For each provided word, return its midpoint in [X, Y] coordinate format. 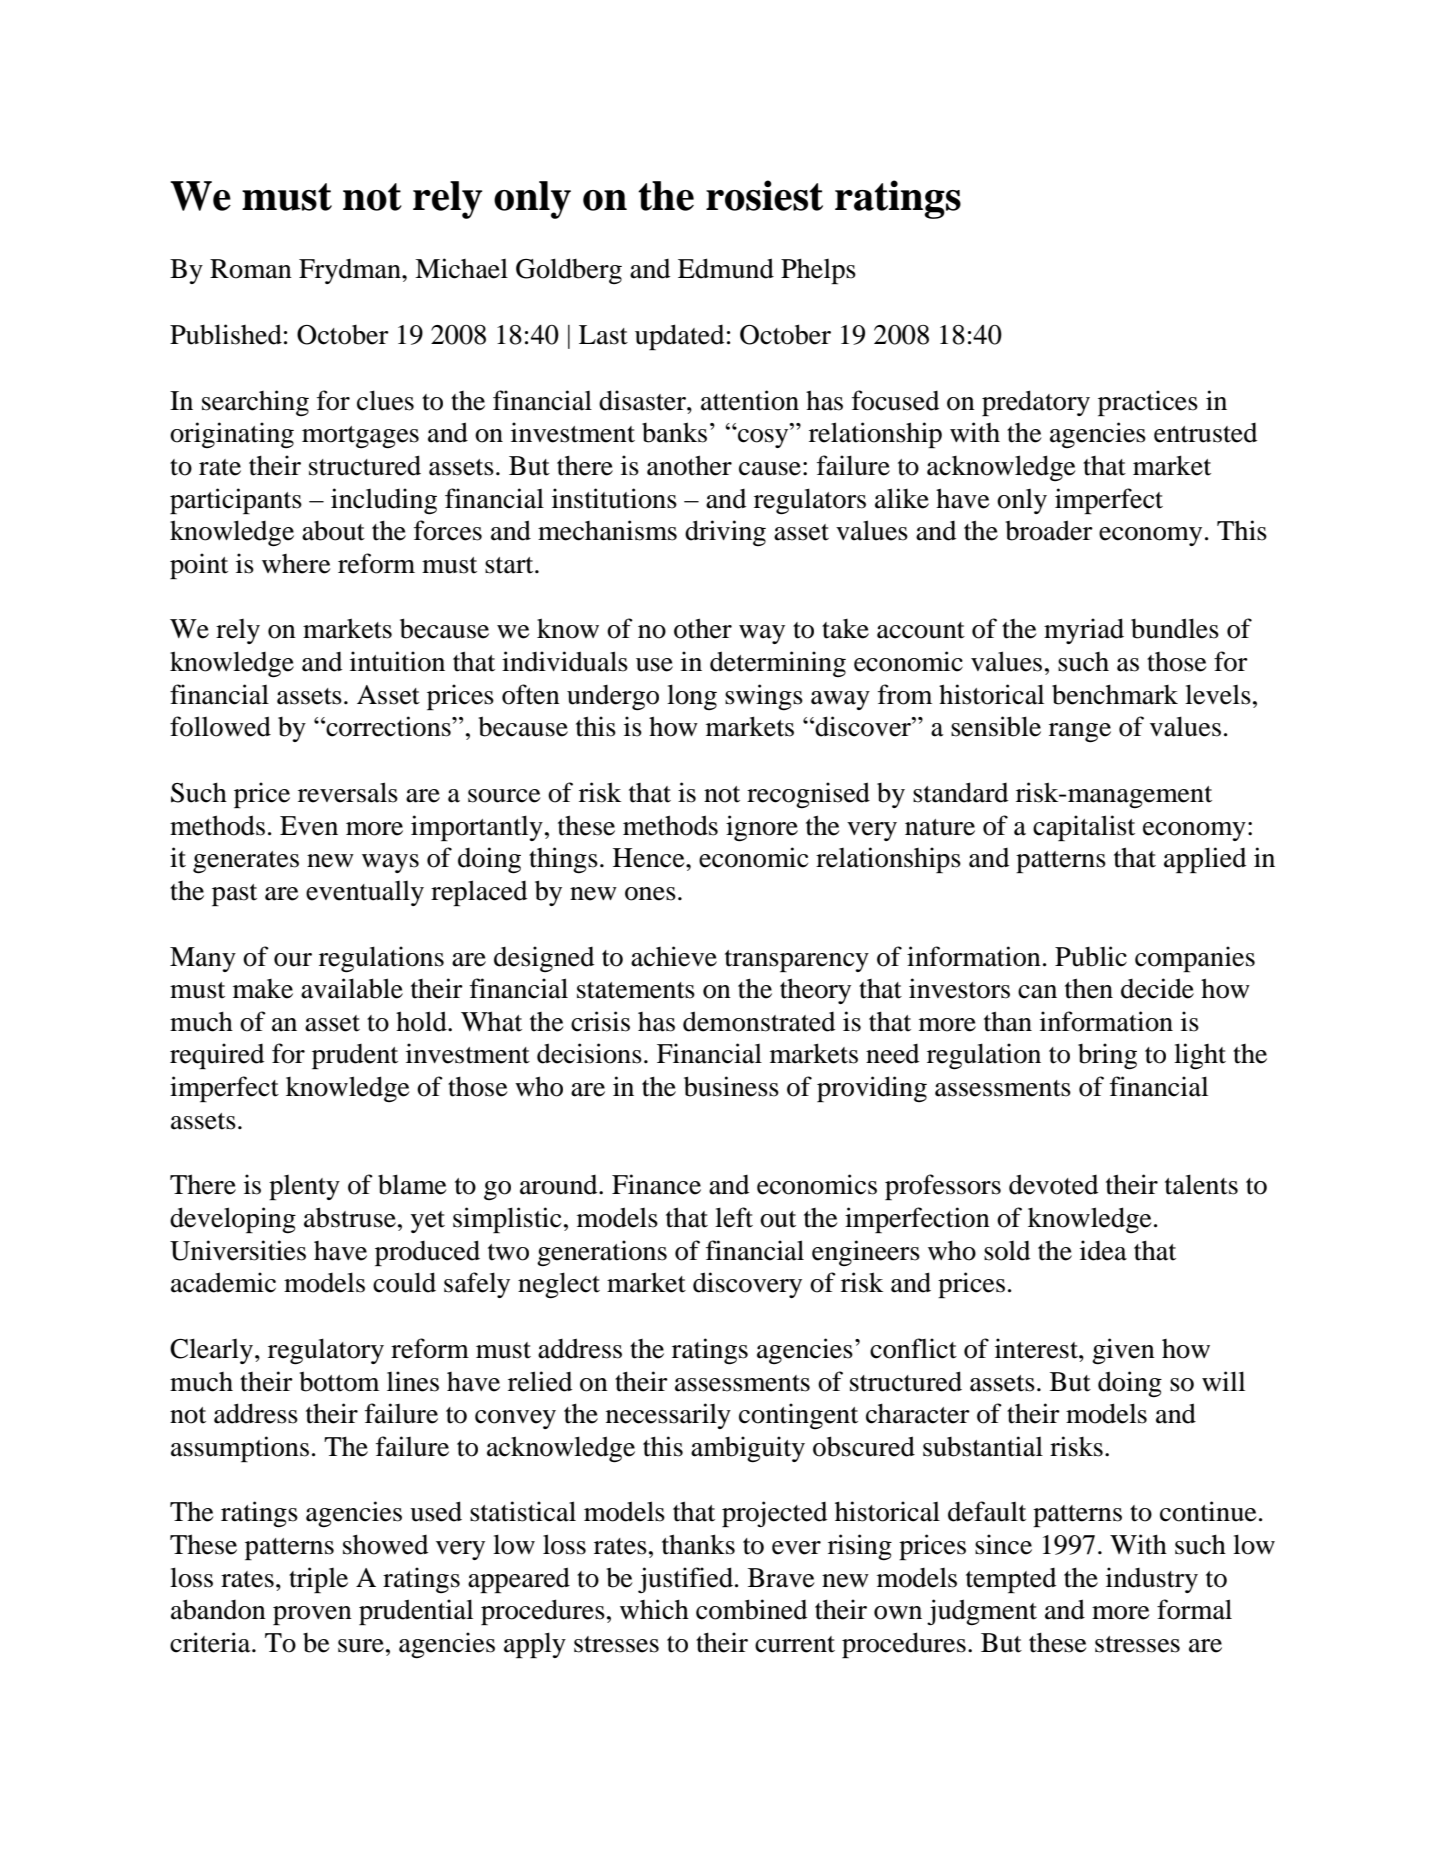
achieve [674, 956]
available [352, 988]
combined [751, 1609]
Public [1091, 956]
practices [1148, 403]
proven [312, 1615]
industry [1152, 1580]
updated [679, 337]
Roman [251, 269]
